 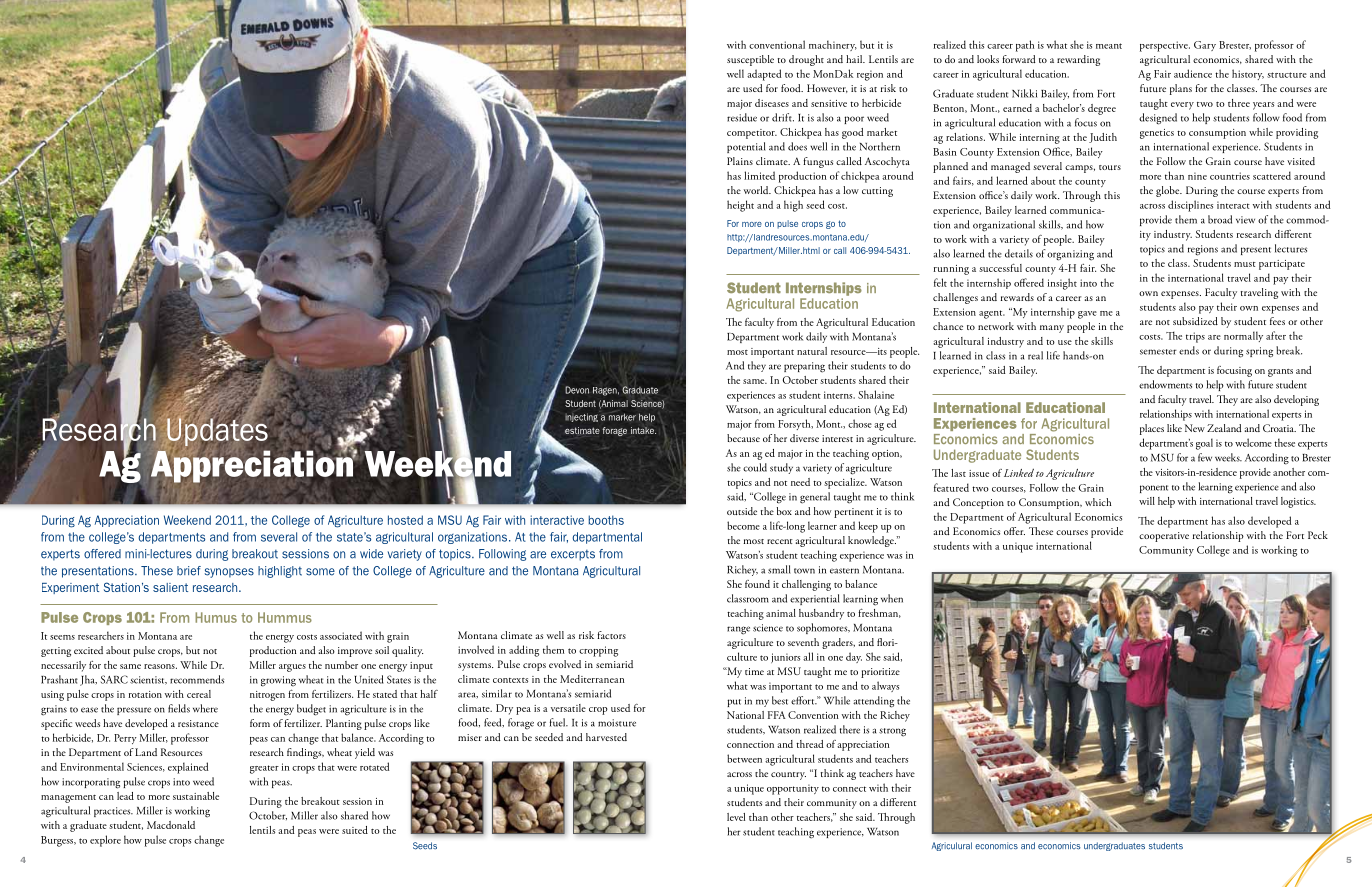 I want to click on audience, so click(x=1193, y=73).
